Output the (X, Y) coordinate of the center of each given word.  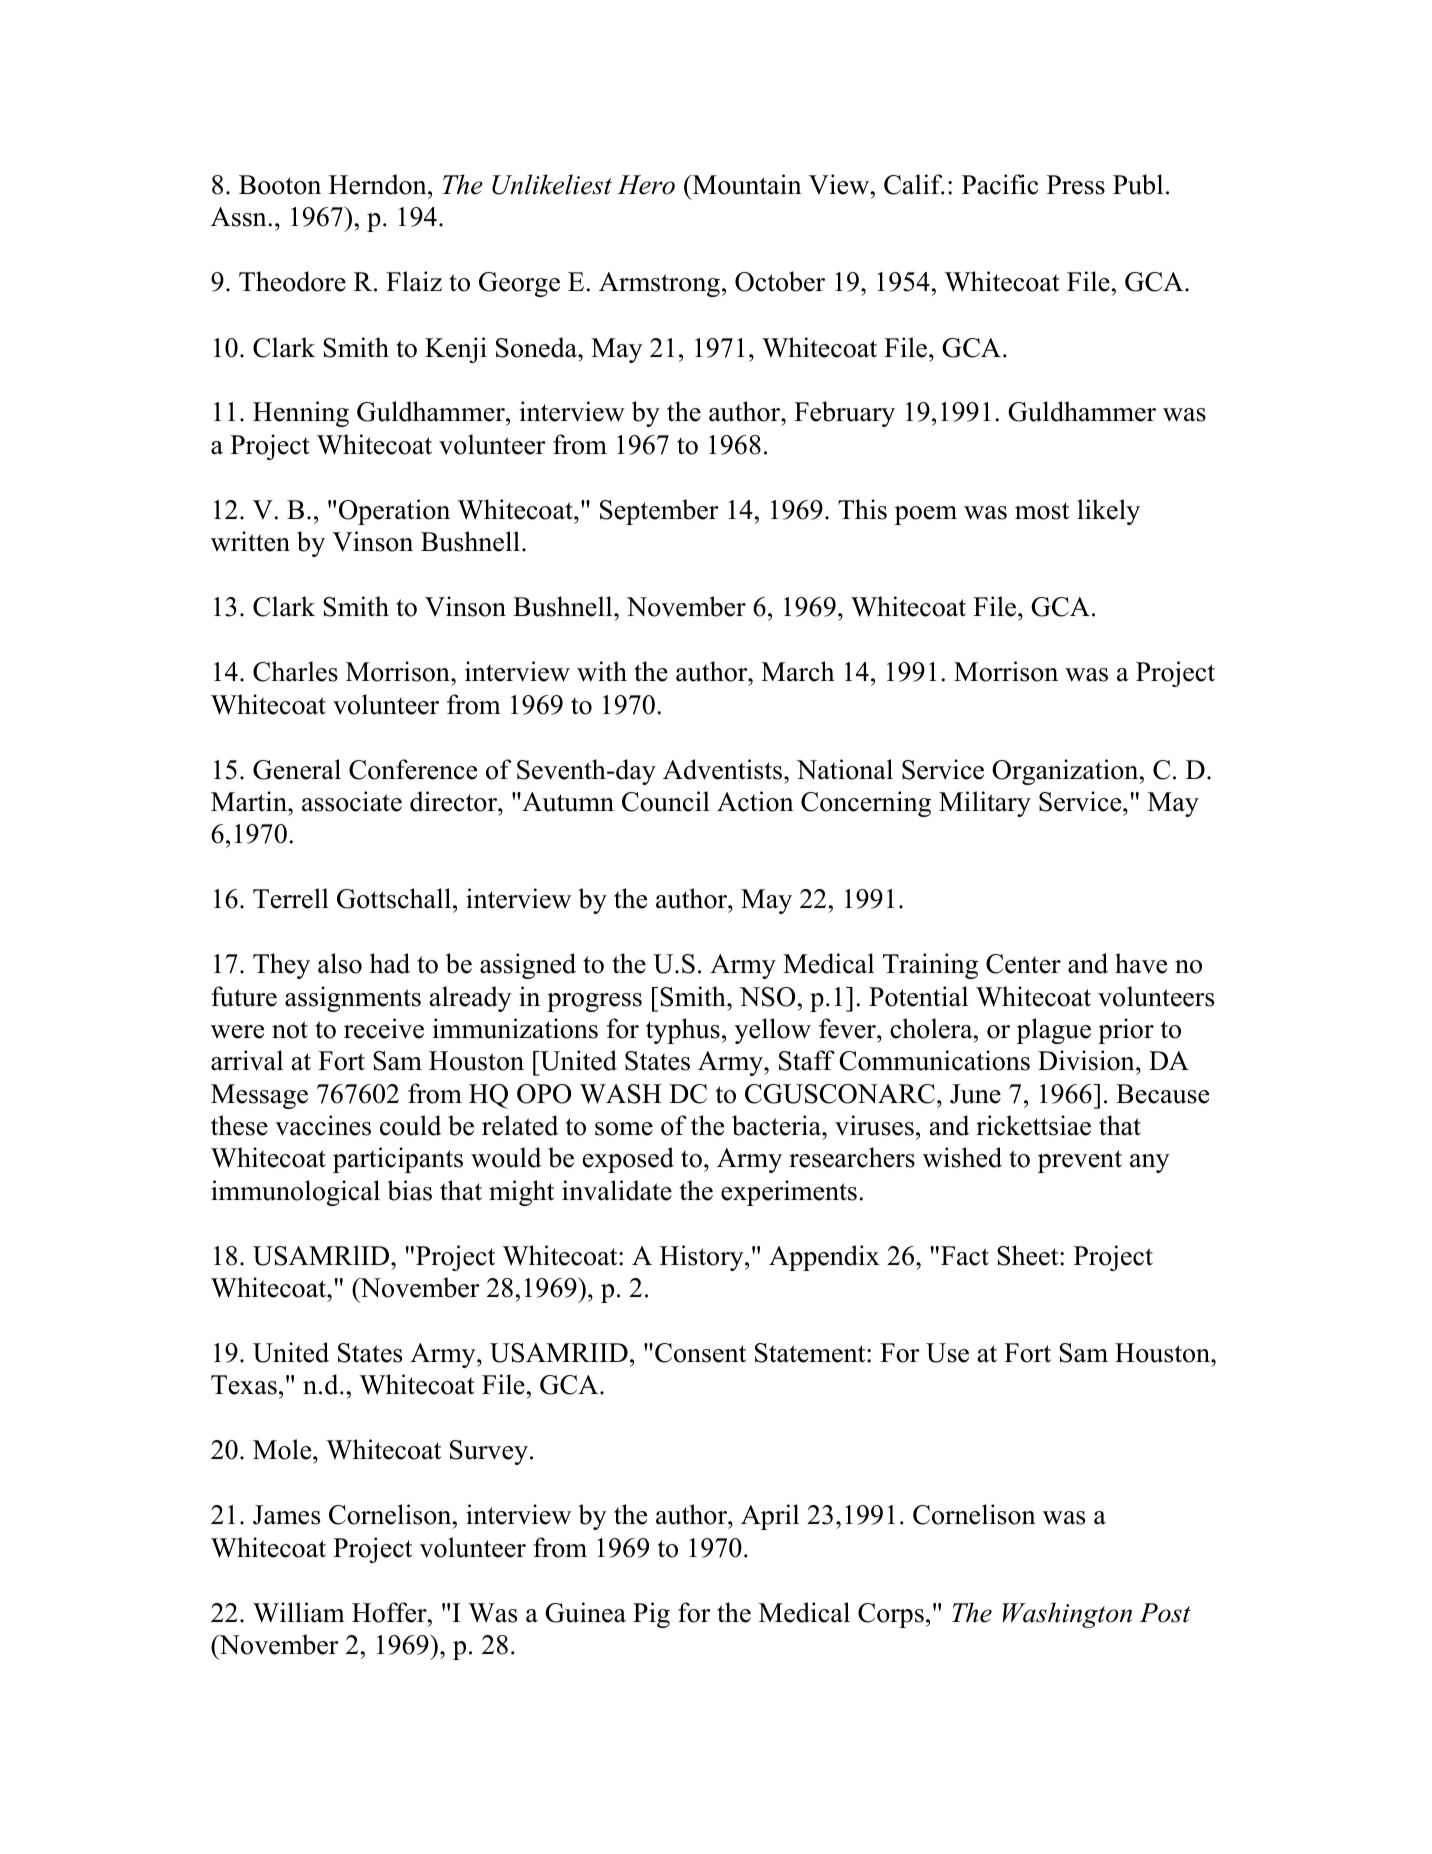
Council (666, 801)
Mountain (746, 184)
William (299, 1612)
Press (1076, 185)
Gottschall (395, 898)
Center (1023, 964)
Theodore (292, 281)
